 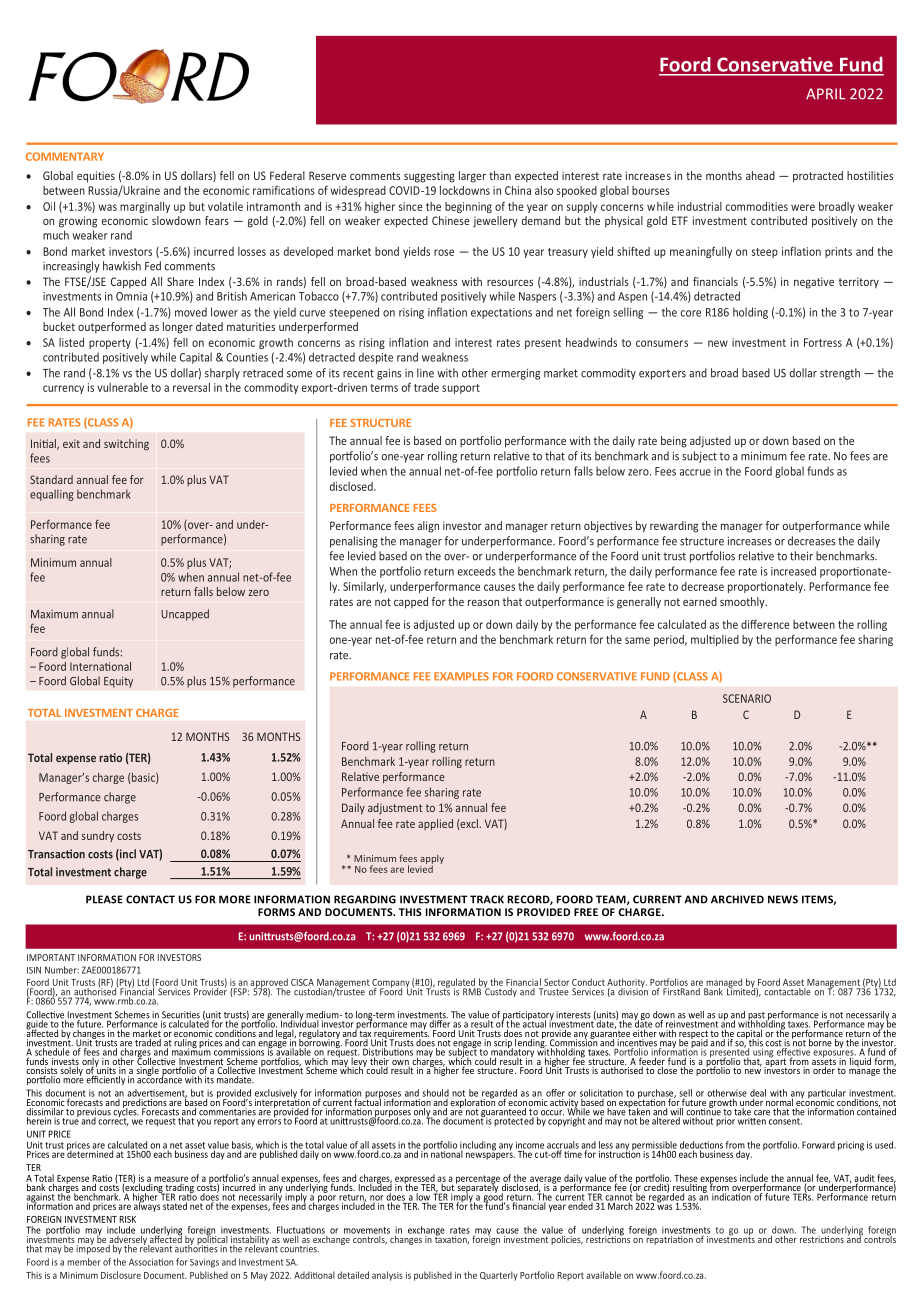 What do you see at coordinates (737, 899) in the screenshot?
I see `ARCHIVED` at bounding box center [737, 899].
